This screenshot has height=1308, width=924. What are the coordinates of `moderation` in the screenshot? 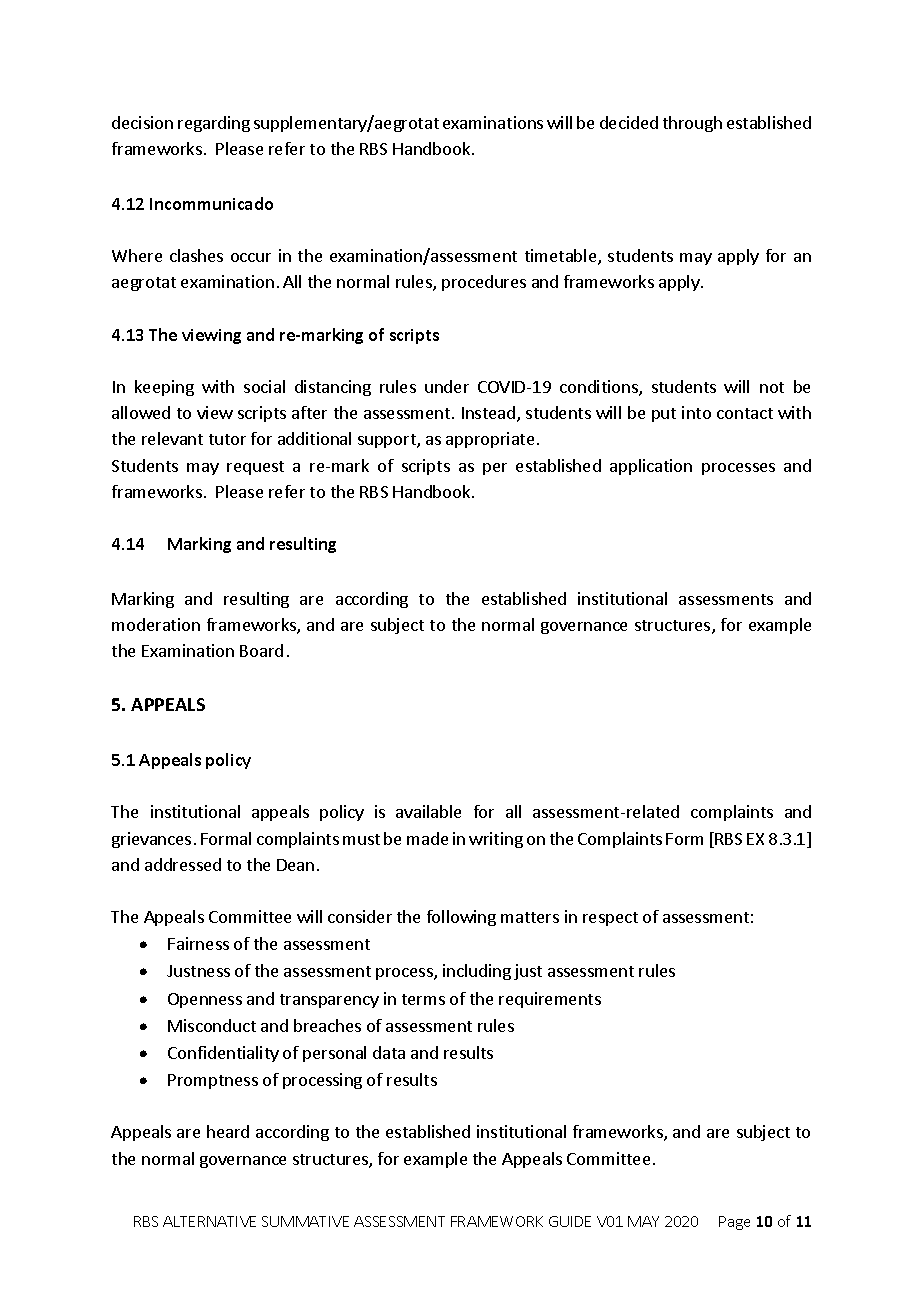 It's located at (156, 624).
